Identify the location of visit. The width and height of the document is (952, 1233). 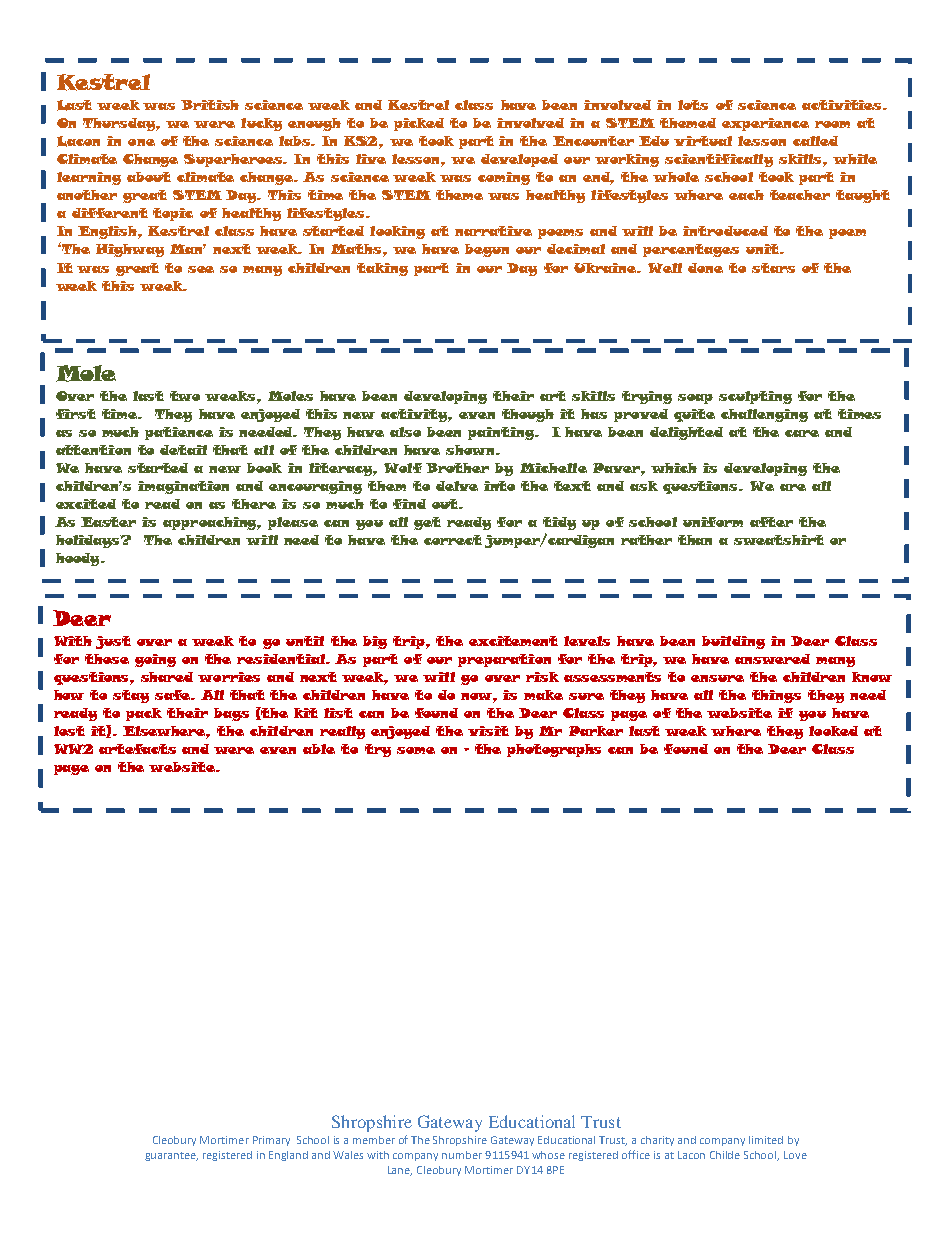
(488, 731).
